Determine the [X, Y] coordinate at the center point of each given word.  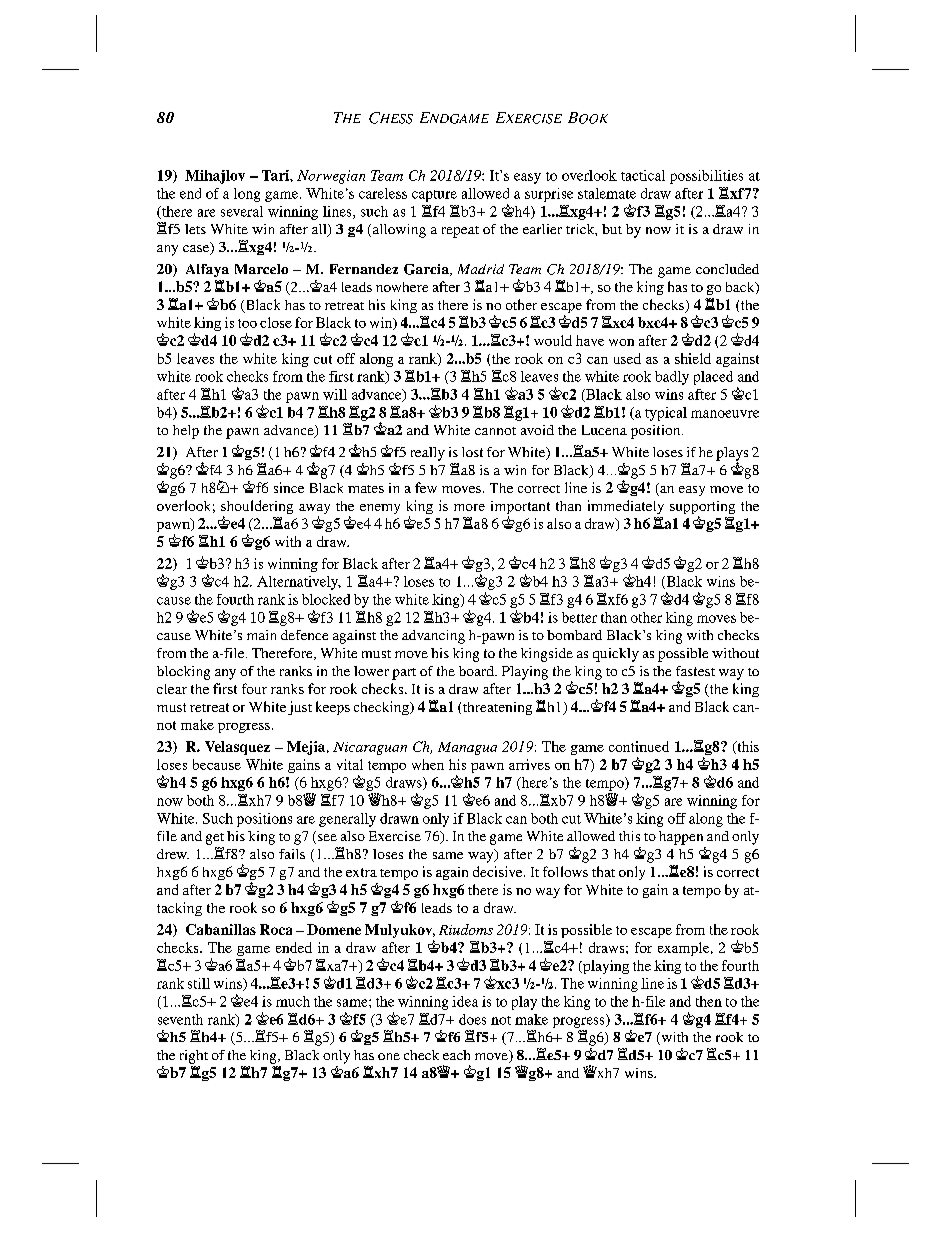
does [472, 1019]
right [194, 1057]
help [186, 432]
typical [666, 414]
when [428, 764]
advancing [433, 637]
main [261, 635]
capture [434, 196]
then [709, 1001]
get [215, 839]
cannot [495, 431]
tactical [643, 175]
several [242, 211]
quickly [616, 655]
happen [681, 838]
